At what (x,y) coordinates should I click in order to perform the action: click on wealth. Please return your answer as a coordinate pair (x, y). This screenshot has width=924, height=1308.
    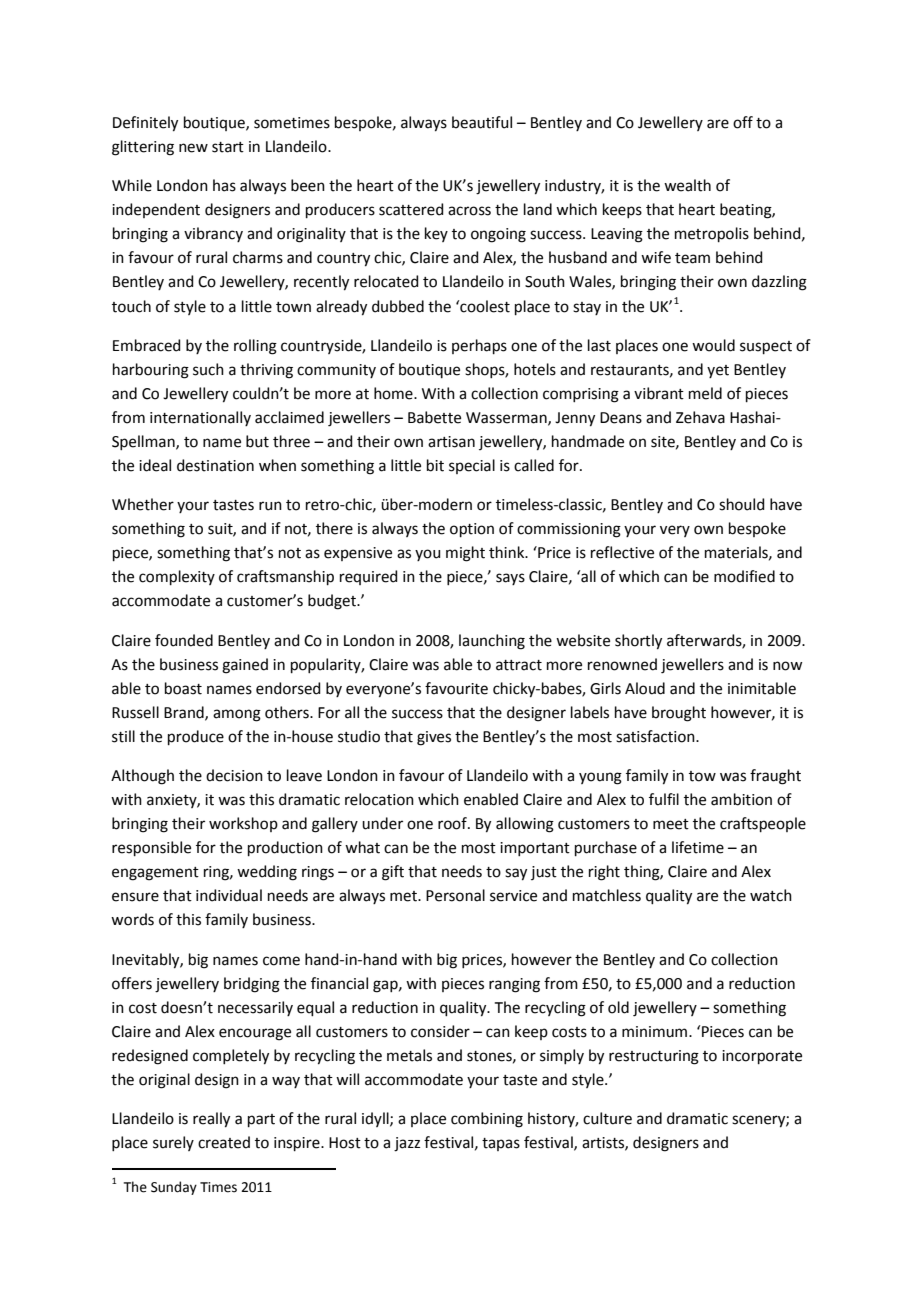
    Looking at the image, I should click on (687, 185).
